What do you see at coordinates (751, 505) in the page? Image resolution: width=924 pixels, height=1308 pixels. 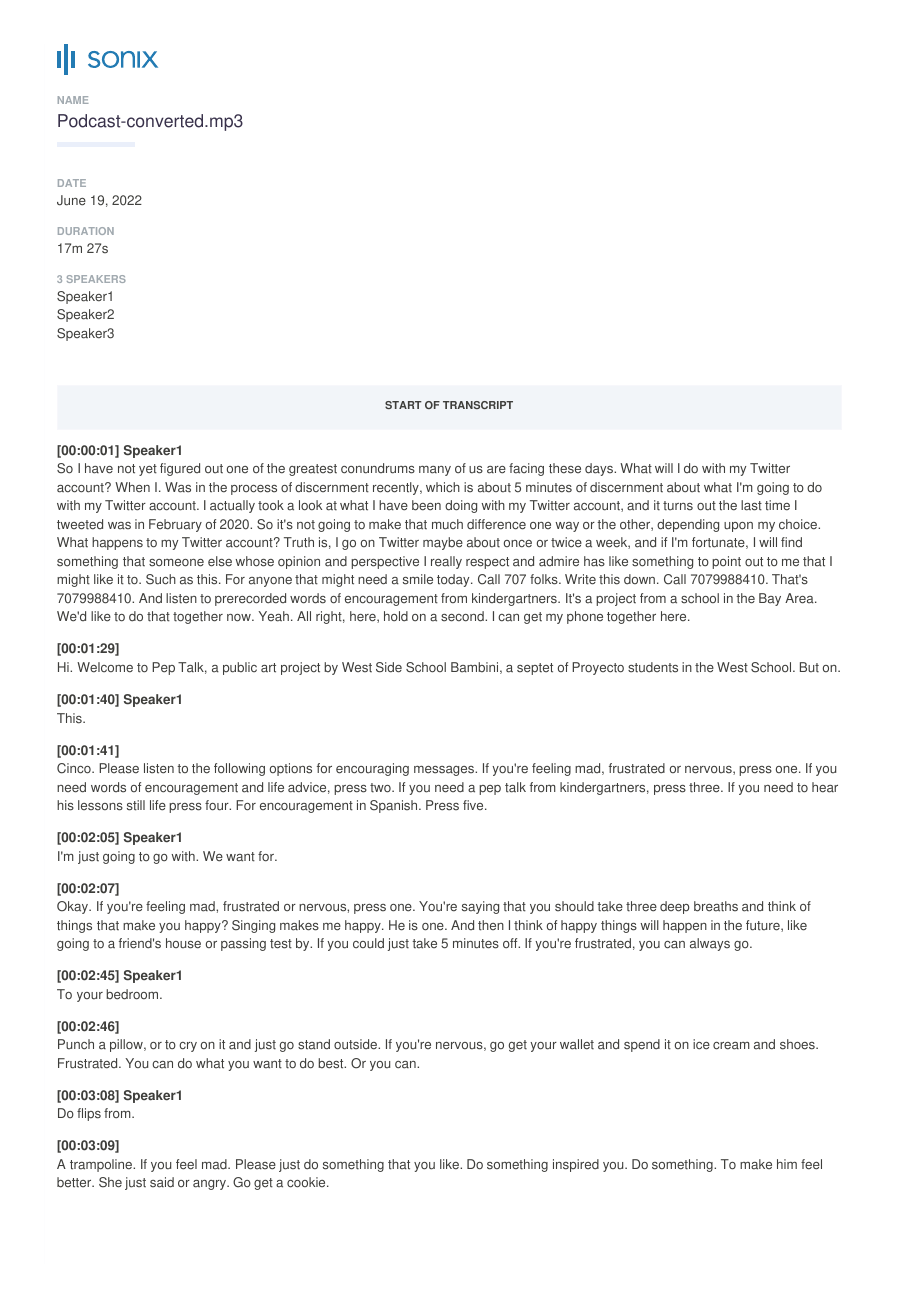 I see `last` at bounding box center [751, 505].
